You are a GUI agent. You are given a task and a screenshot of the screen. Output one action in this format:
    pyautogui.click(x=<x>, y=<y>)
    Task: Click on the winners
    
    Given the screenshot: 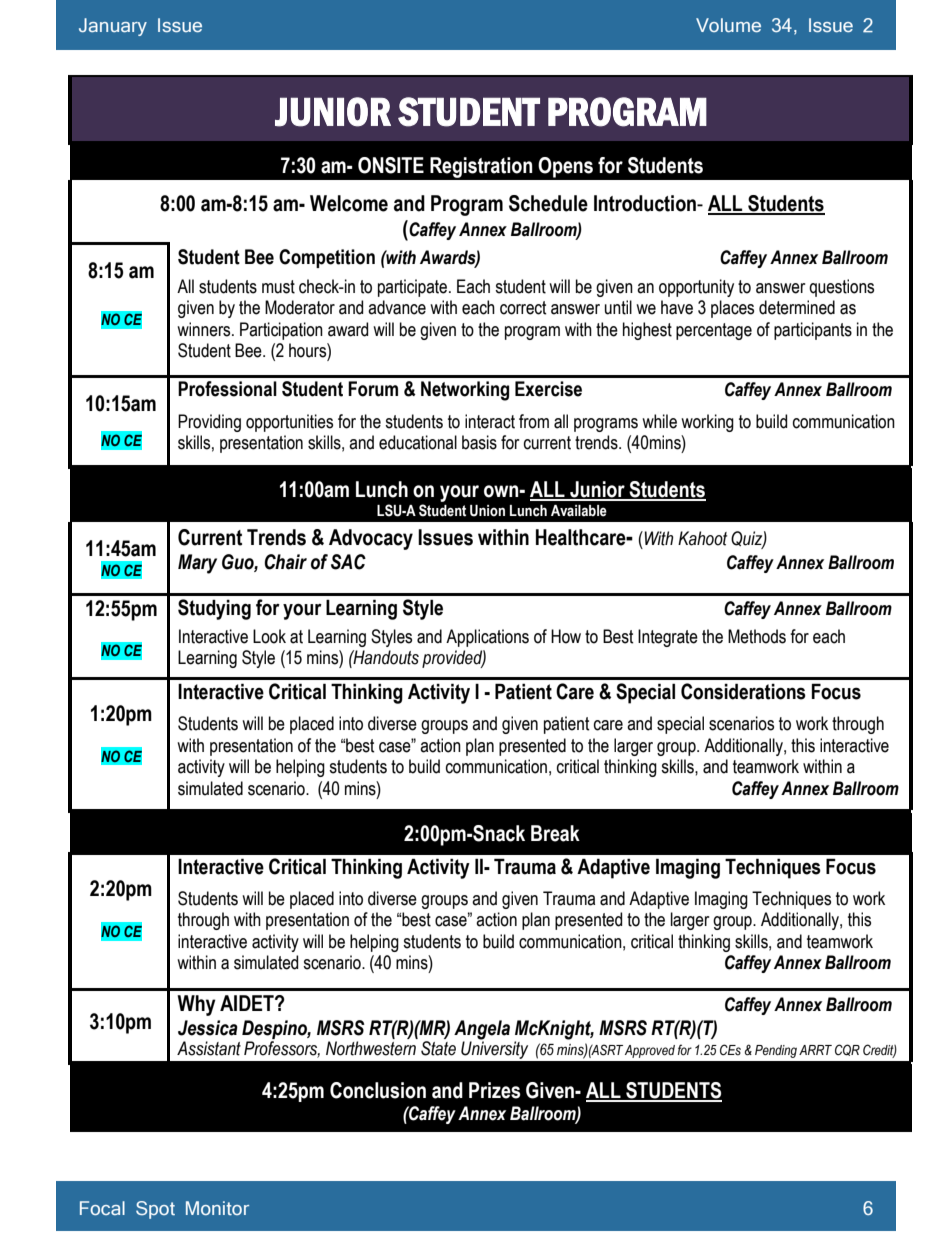 What is the action you would take?
    pyautogui.click(x=205, y=329)
